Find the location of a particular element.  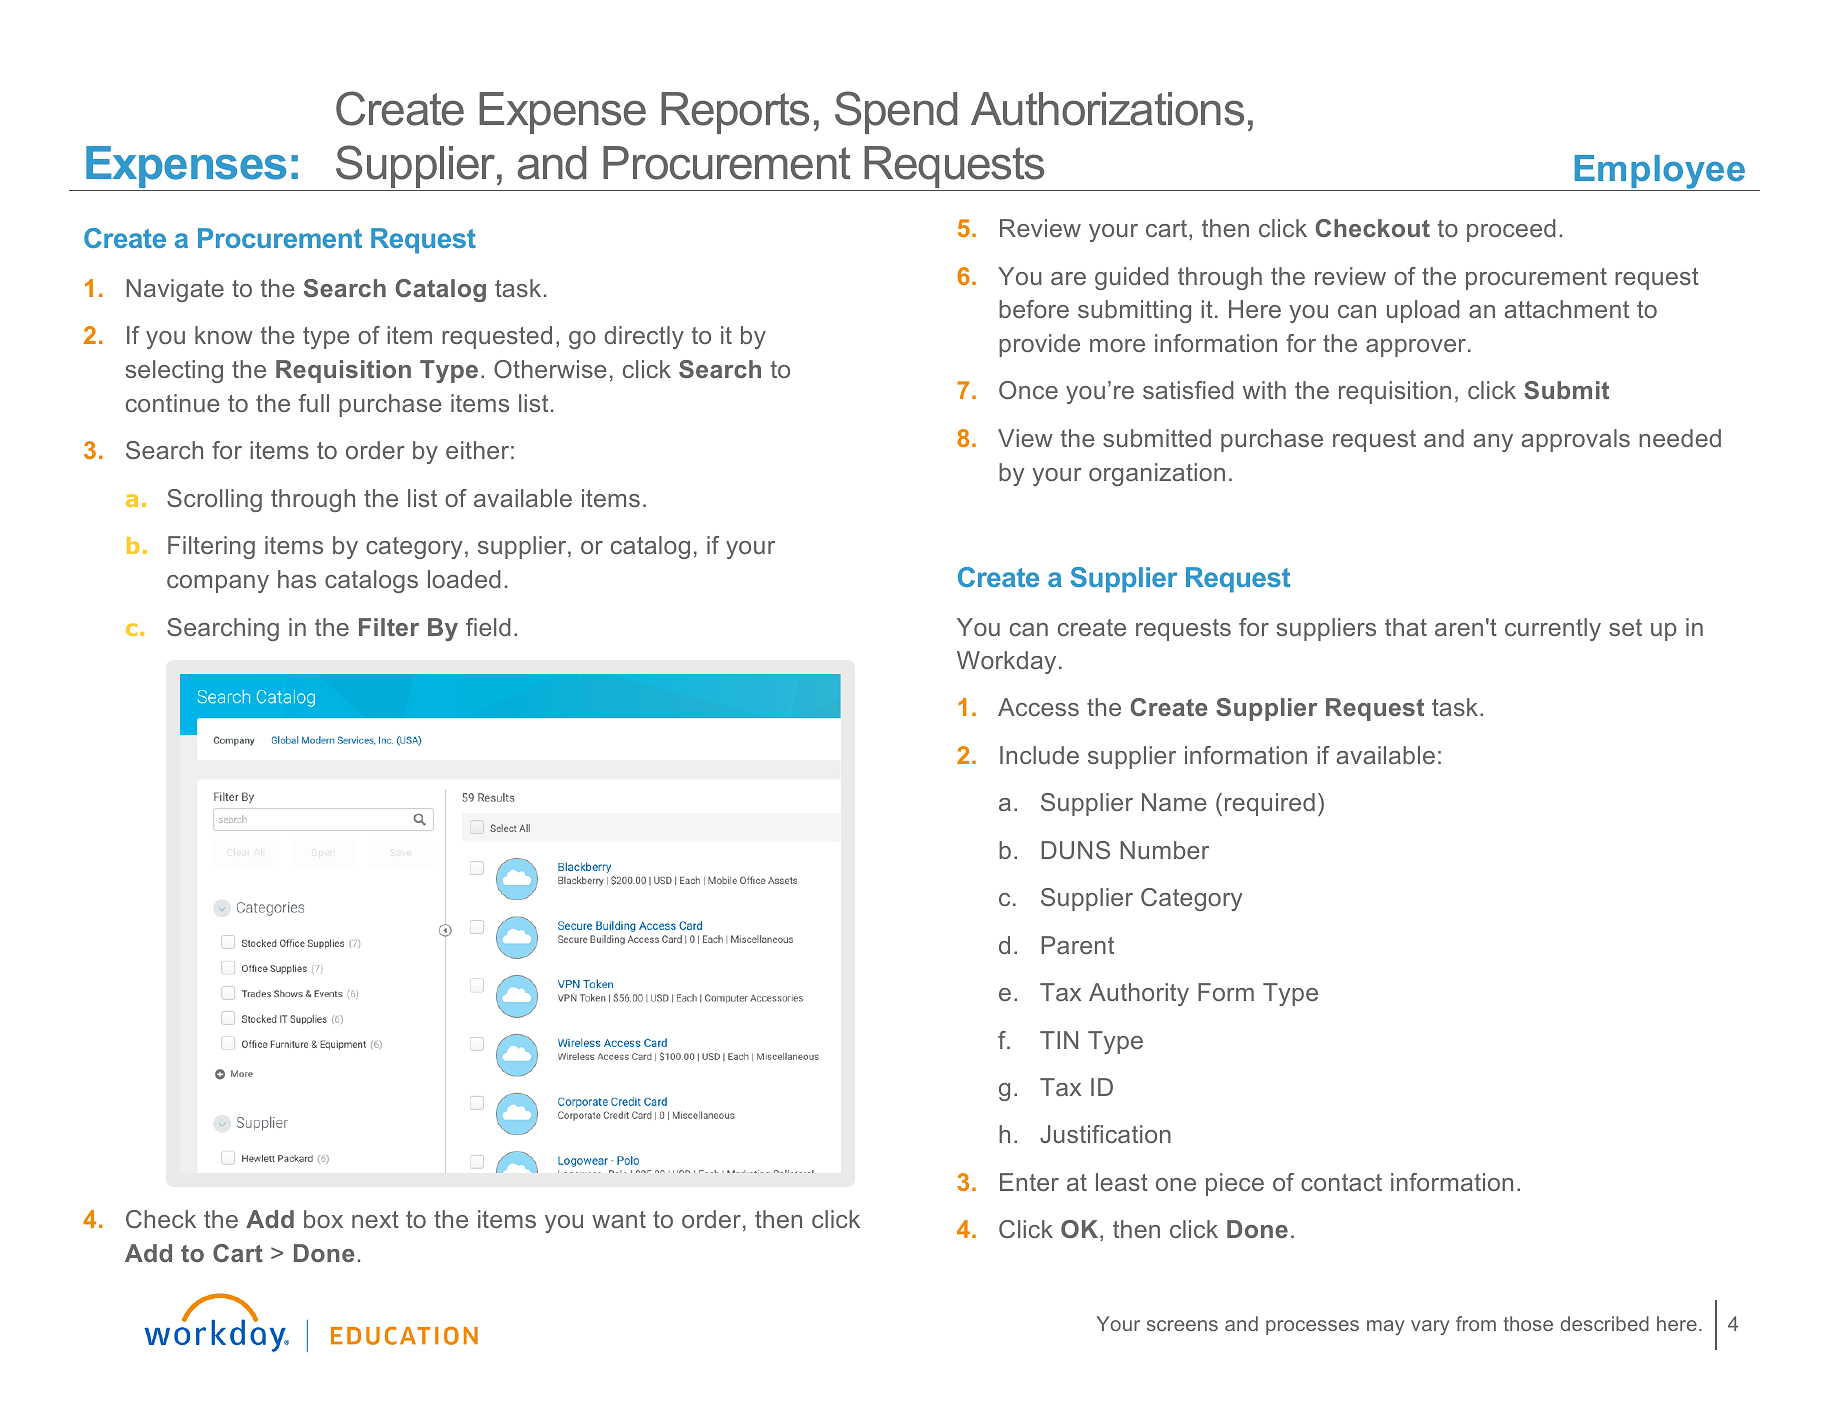

Spend is located at coordinates (896, 112).
